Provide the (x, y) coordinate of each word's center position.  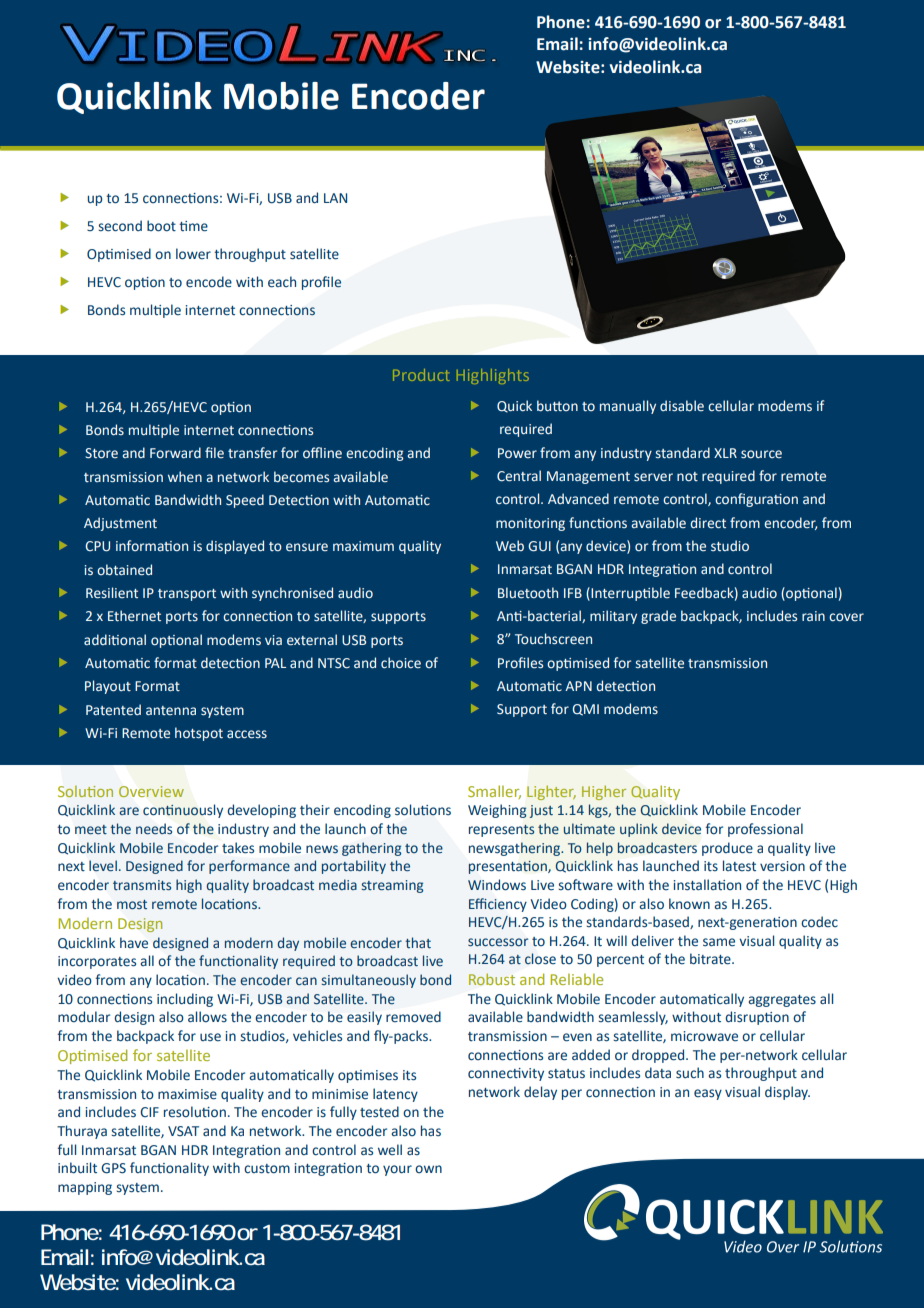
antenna (171, 711)
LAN (335, 198)
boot (161, 226)
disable (682, 406)
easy (708, 1094)
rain (813, 616)
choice (401, 663)
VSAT (183, 1131)
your (397, 1170)
